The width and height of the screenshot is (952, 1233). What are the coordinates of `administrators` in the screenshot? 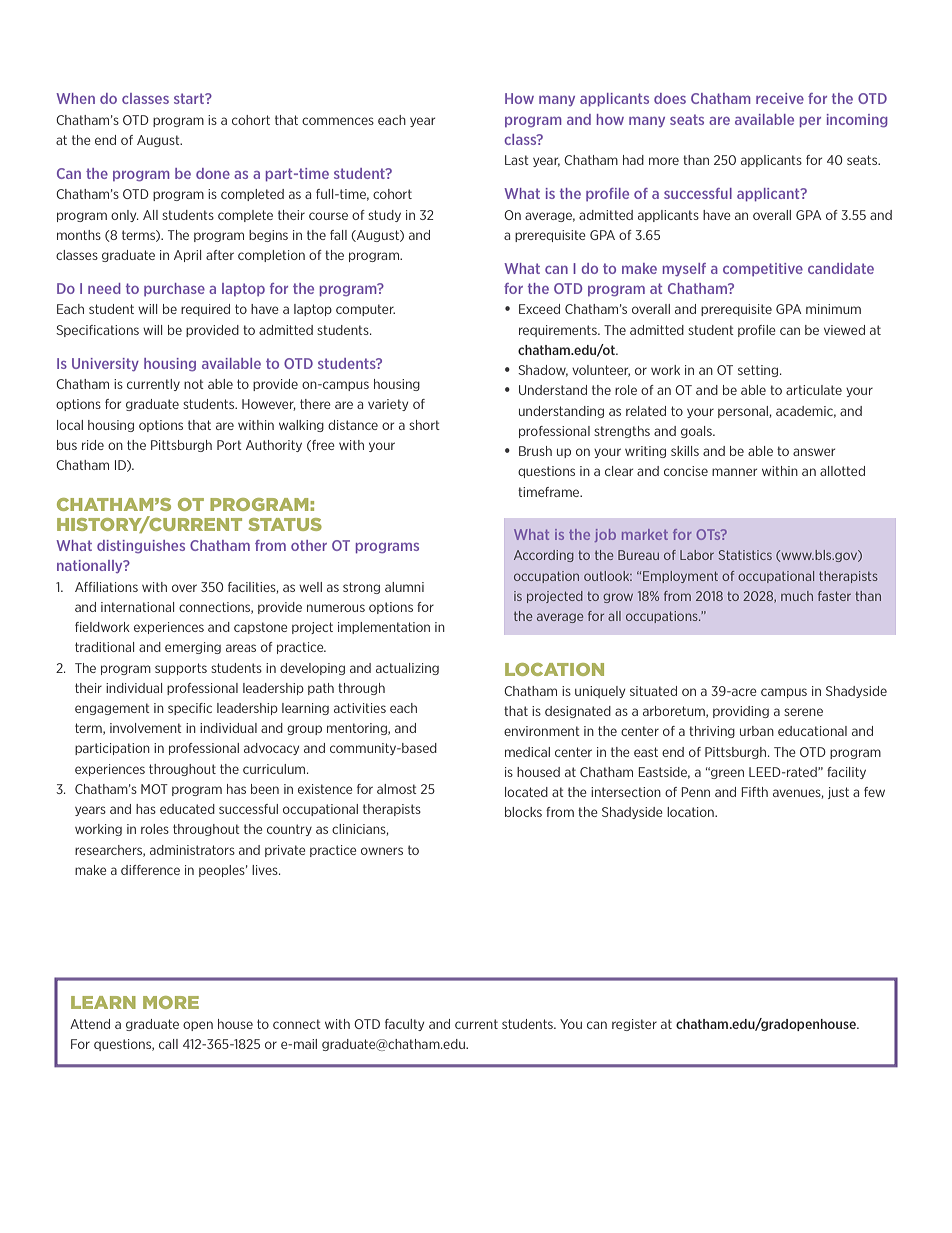 It's located at (192, 850).
